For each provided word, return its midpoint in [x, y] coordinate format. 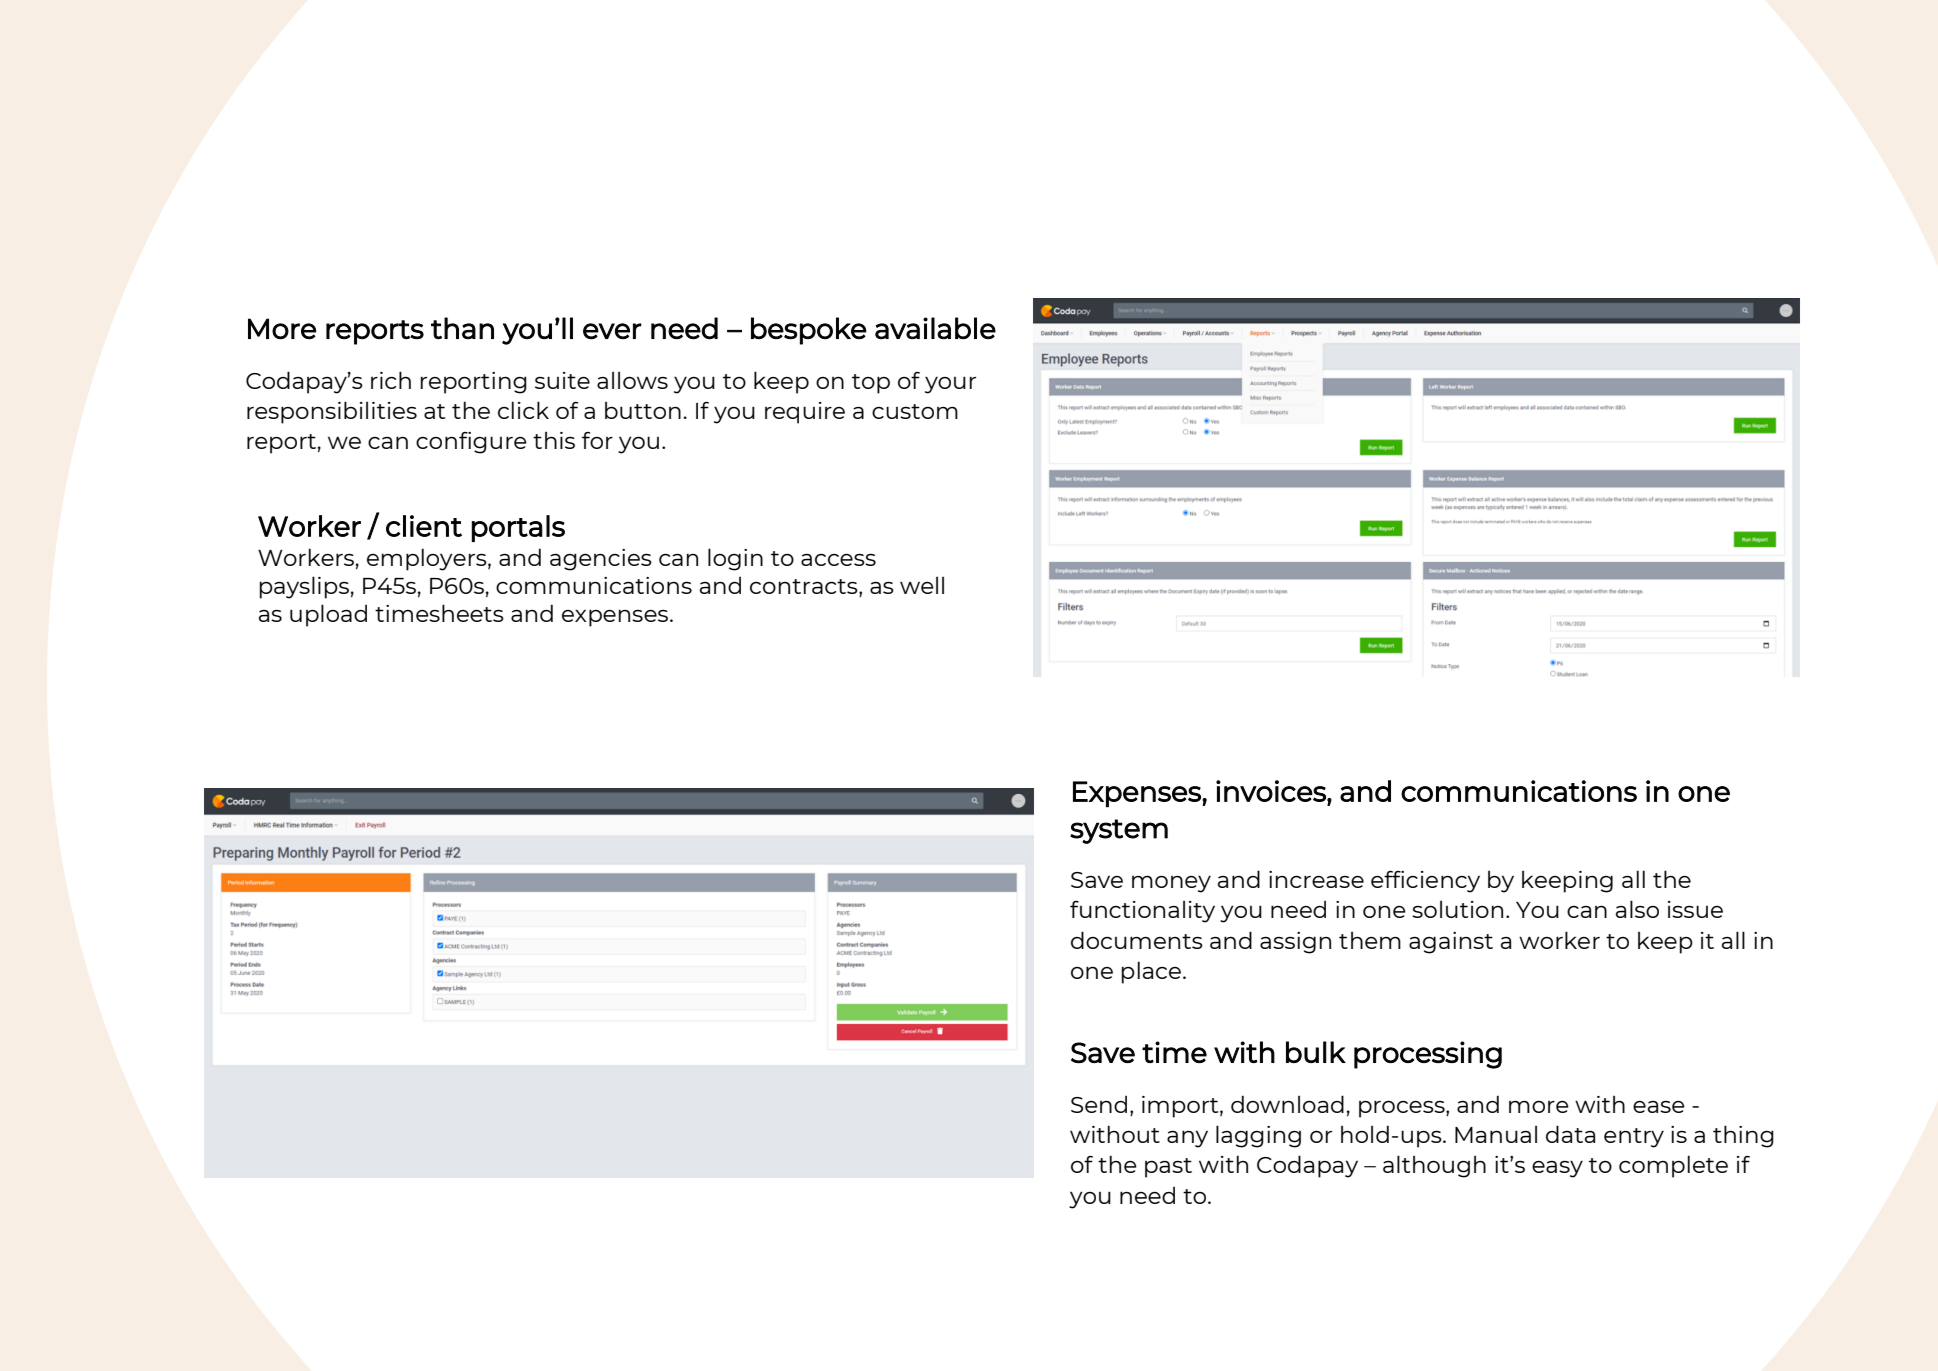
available [935, 328]
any [1187, 1139]
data [1570, 1134]
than [462, 328]
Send [1099, 1104]
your [950, 385]
